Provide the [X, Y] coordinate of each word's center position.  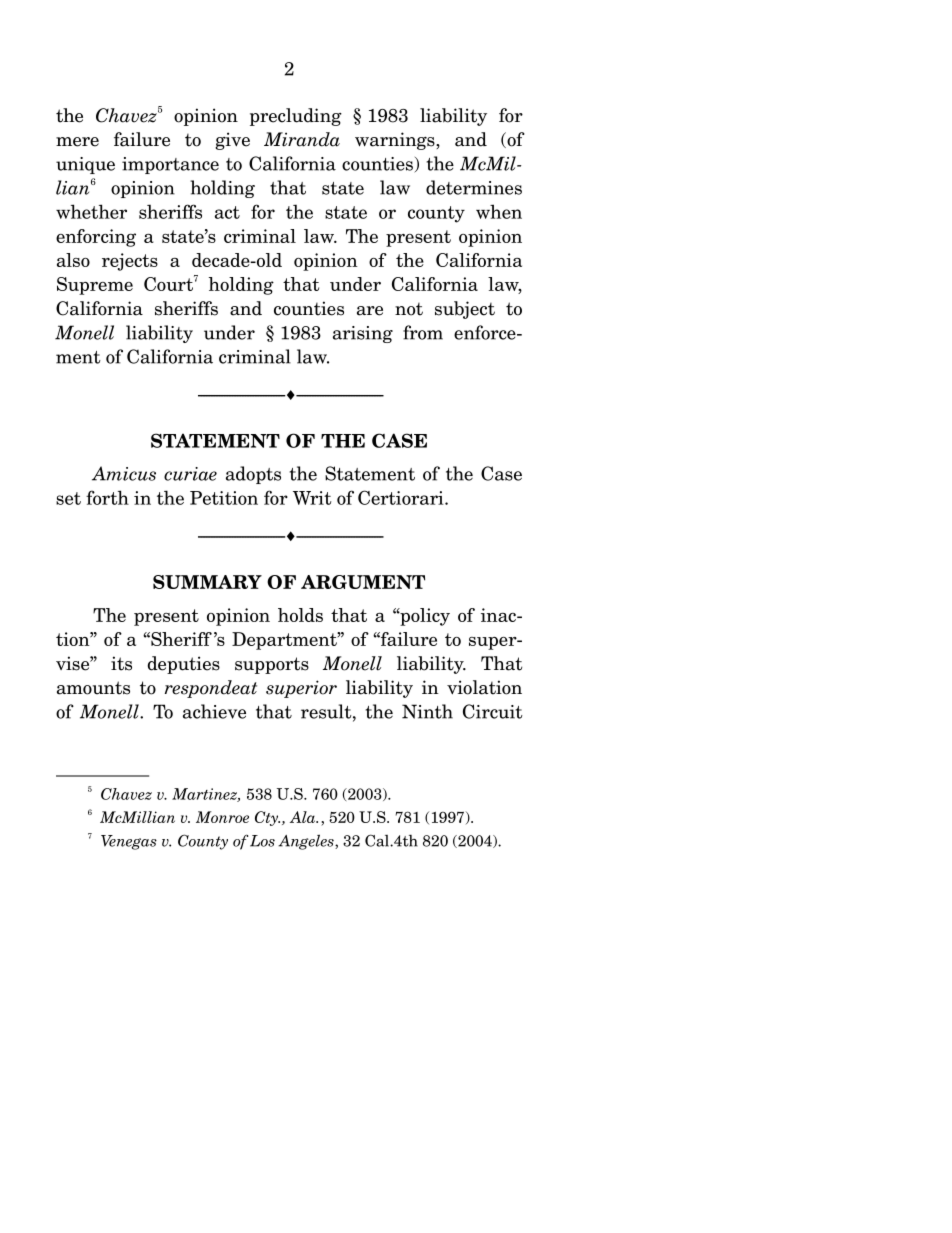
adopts [253, 475]
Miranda [302, 139]
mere [77, 142]
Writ [312, 498]
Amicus [124, 473]
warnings [396, 141]
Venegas [129, 842]
